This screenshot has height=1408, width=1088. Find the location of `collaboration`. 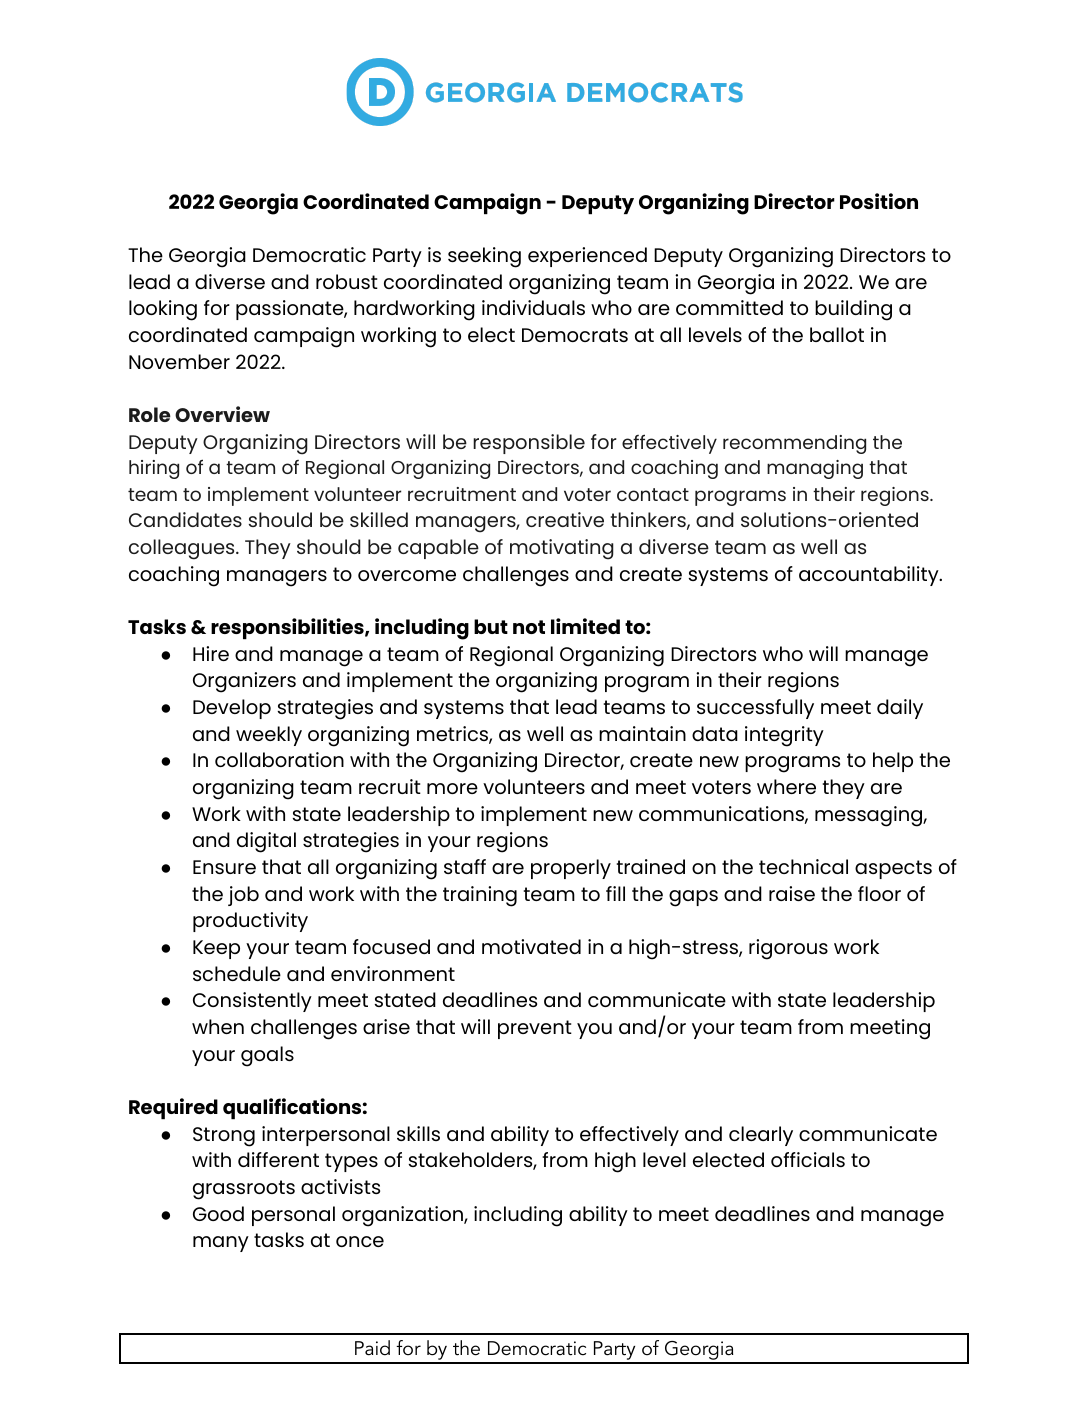

collaboration is located at coordinates (279, 759).
